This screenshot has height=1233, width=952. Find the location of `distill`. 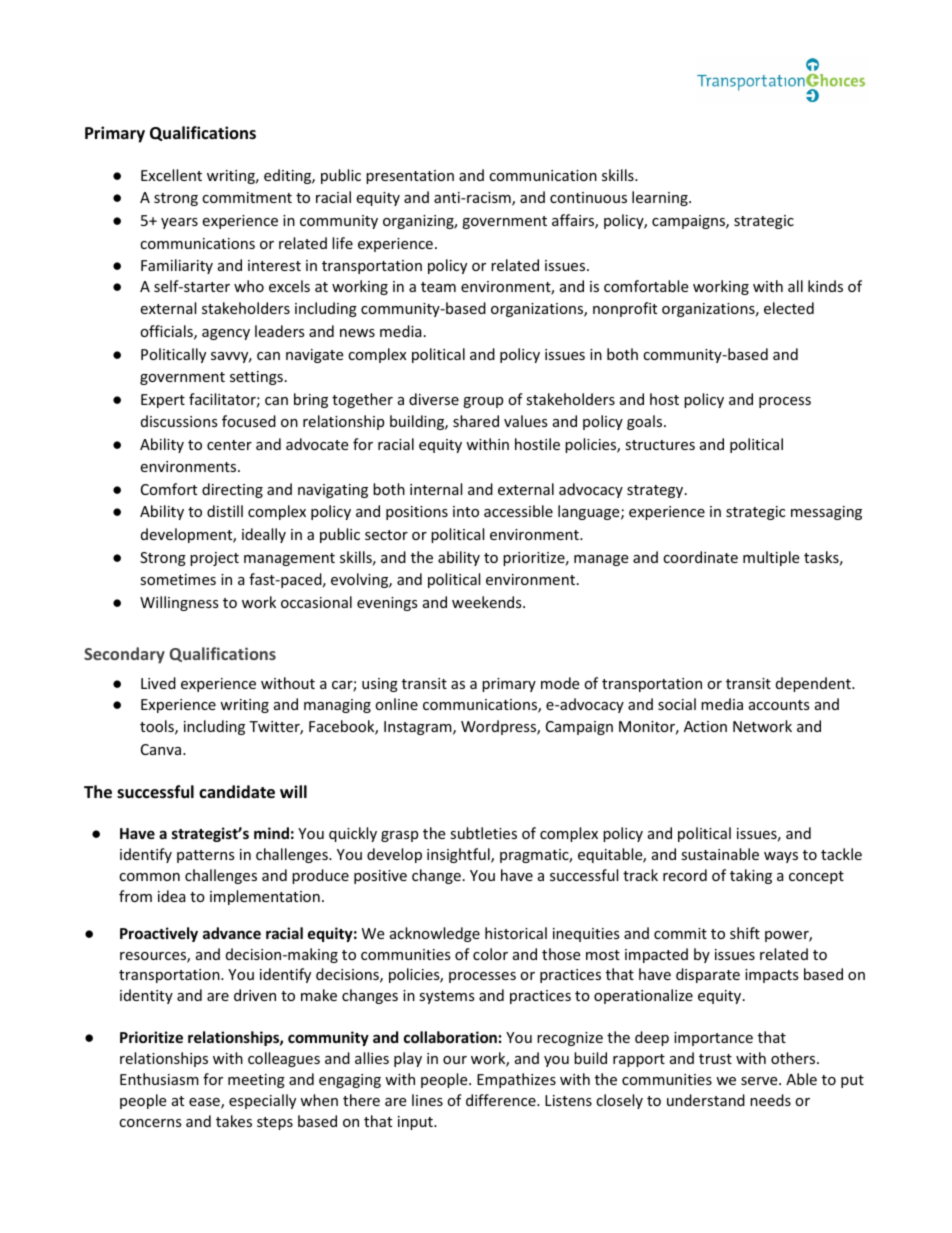

distill is located at coordinates (225, 511).
